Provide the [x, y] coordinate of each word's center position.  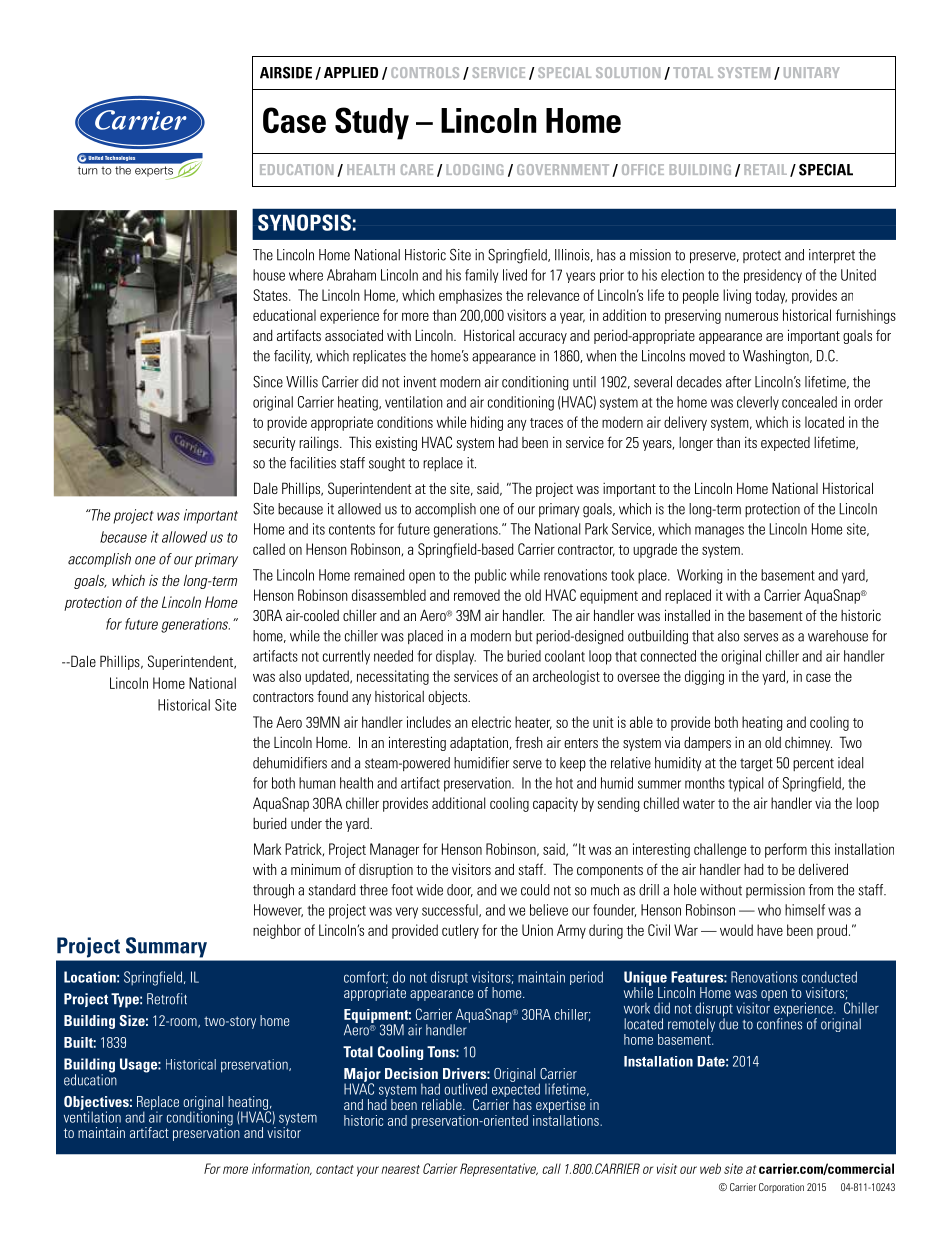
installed [687, 615]
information [282, 1169]
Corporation [781, 1188]
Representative [499, 1170]
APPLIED [351, 72]
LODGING [474, 169]
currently [346, 657]
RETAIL [765, 169]
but [523, 636]
